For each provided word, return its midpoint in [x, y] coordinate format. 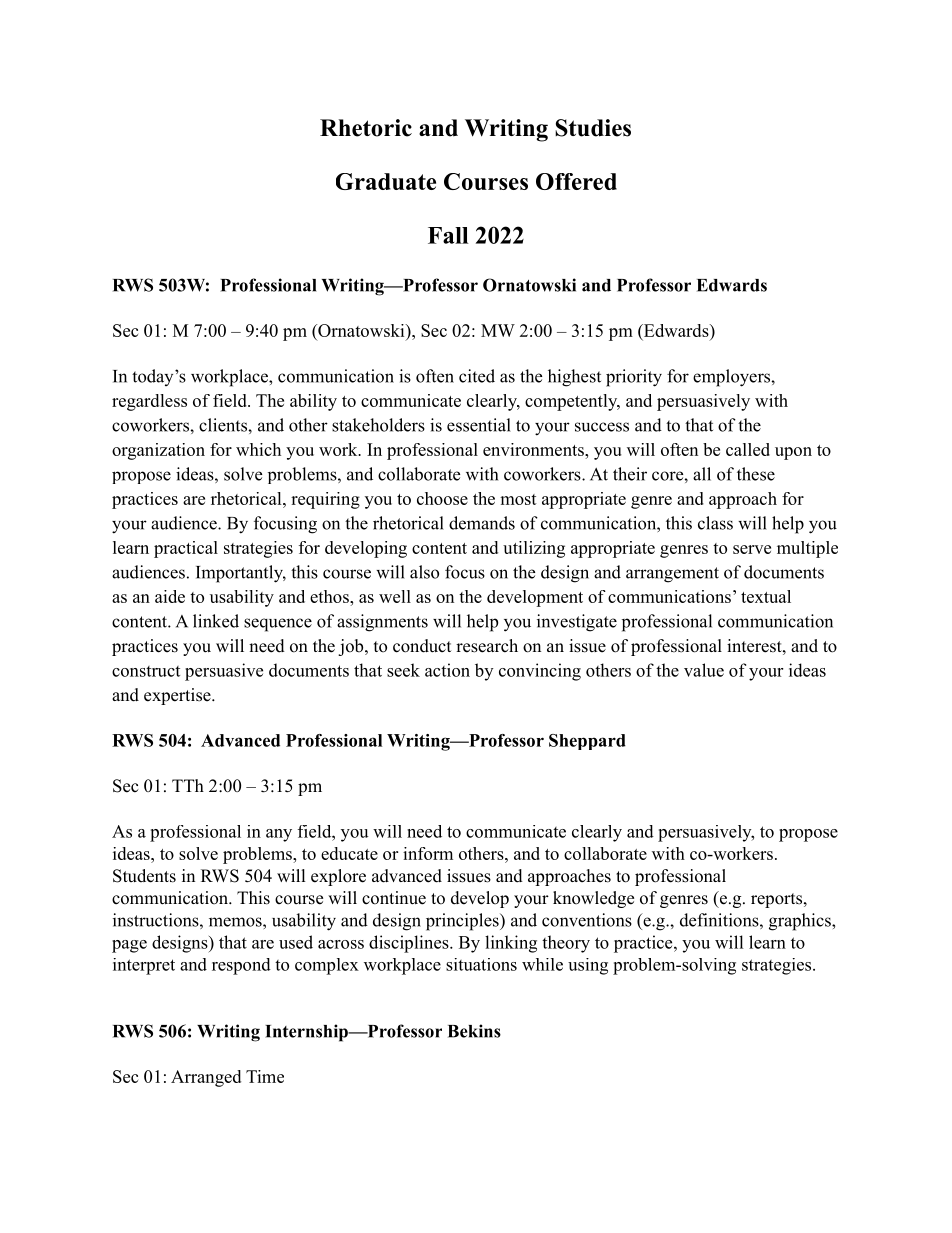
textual [766, 596]
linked [216, 621]
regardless [149, 402]
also [424, 572]
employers [732, 378]
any [279, 835]
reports [776, 900]
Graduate [386, 181]
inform [428, 853]
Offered [576, 181]
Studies [593, 128]
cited [477, 376]
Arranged [206, 1078]
